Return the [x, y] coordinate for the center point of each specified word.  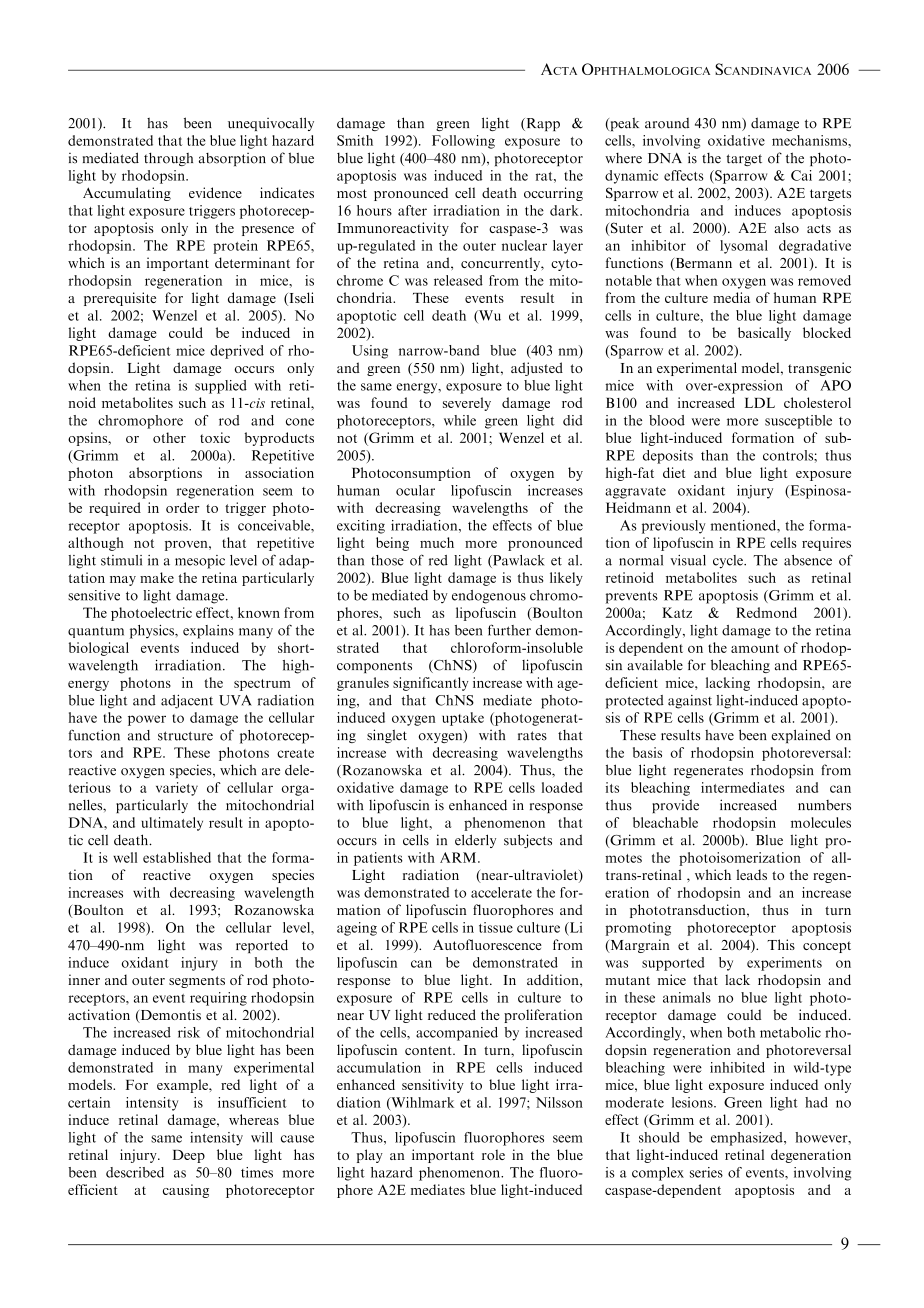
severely [467, 404]
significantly [430, 684]
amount [755, 648]
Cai [801, 175]
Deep [189, 1156]
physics [153, 632]
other [169, 437]
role [493, 1154]
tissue [496, 927]
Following [463, 142]
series [706, 1172]
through [168, 159]
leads [751, 874]
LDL [760, 403]
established [177, 857]
